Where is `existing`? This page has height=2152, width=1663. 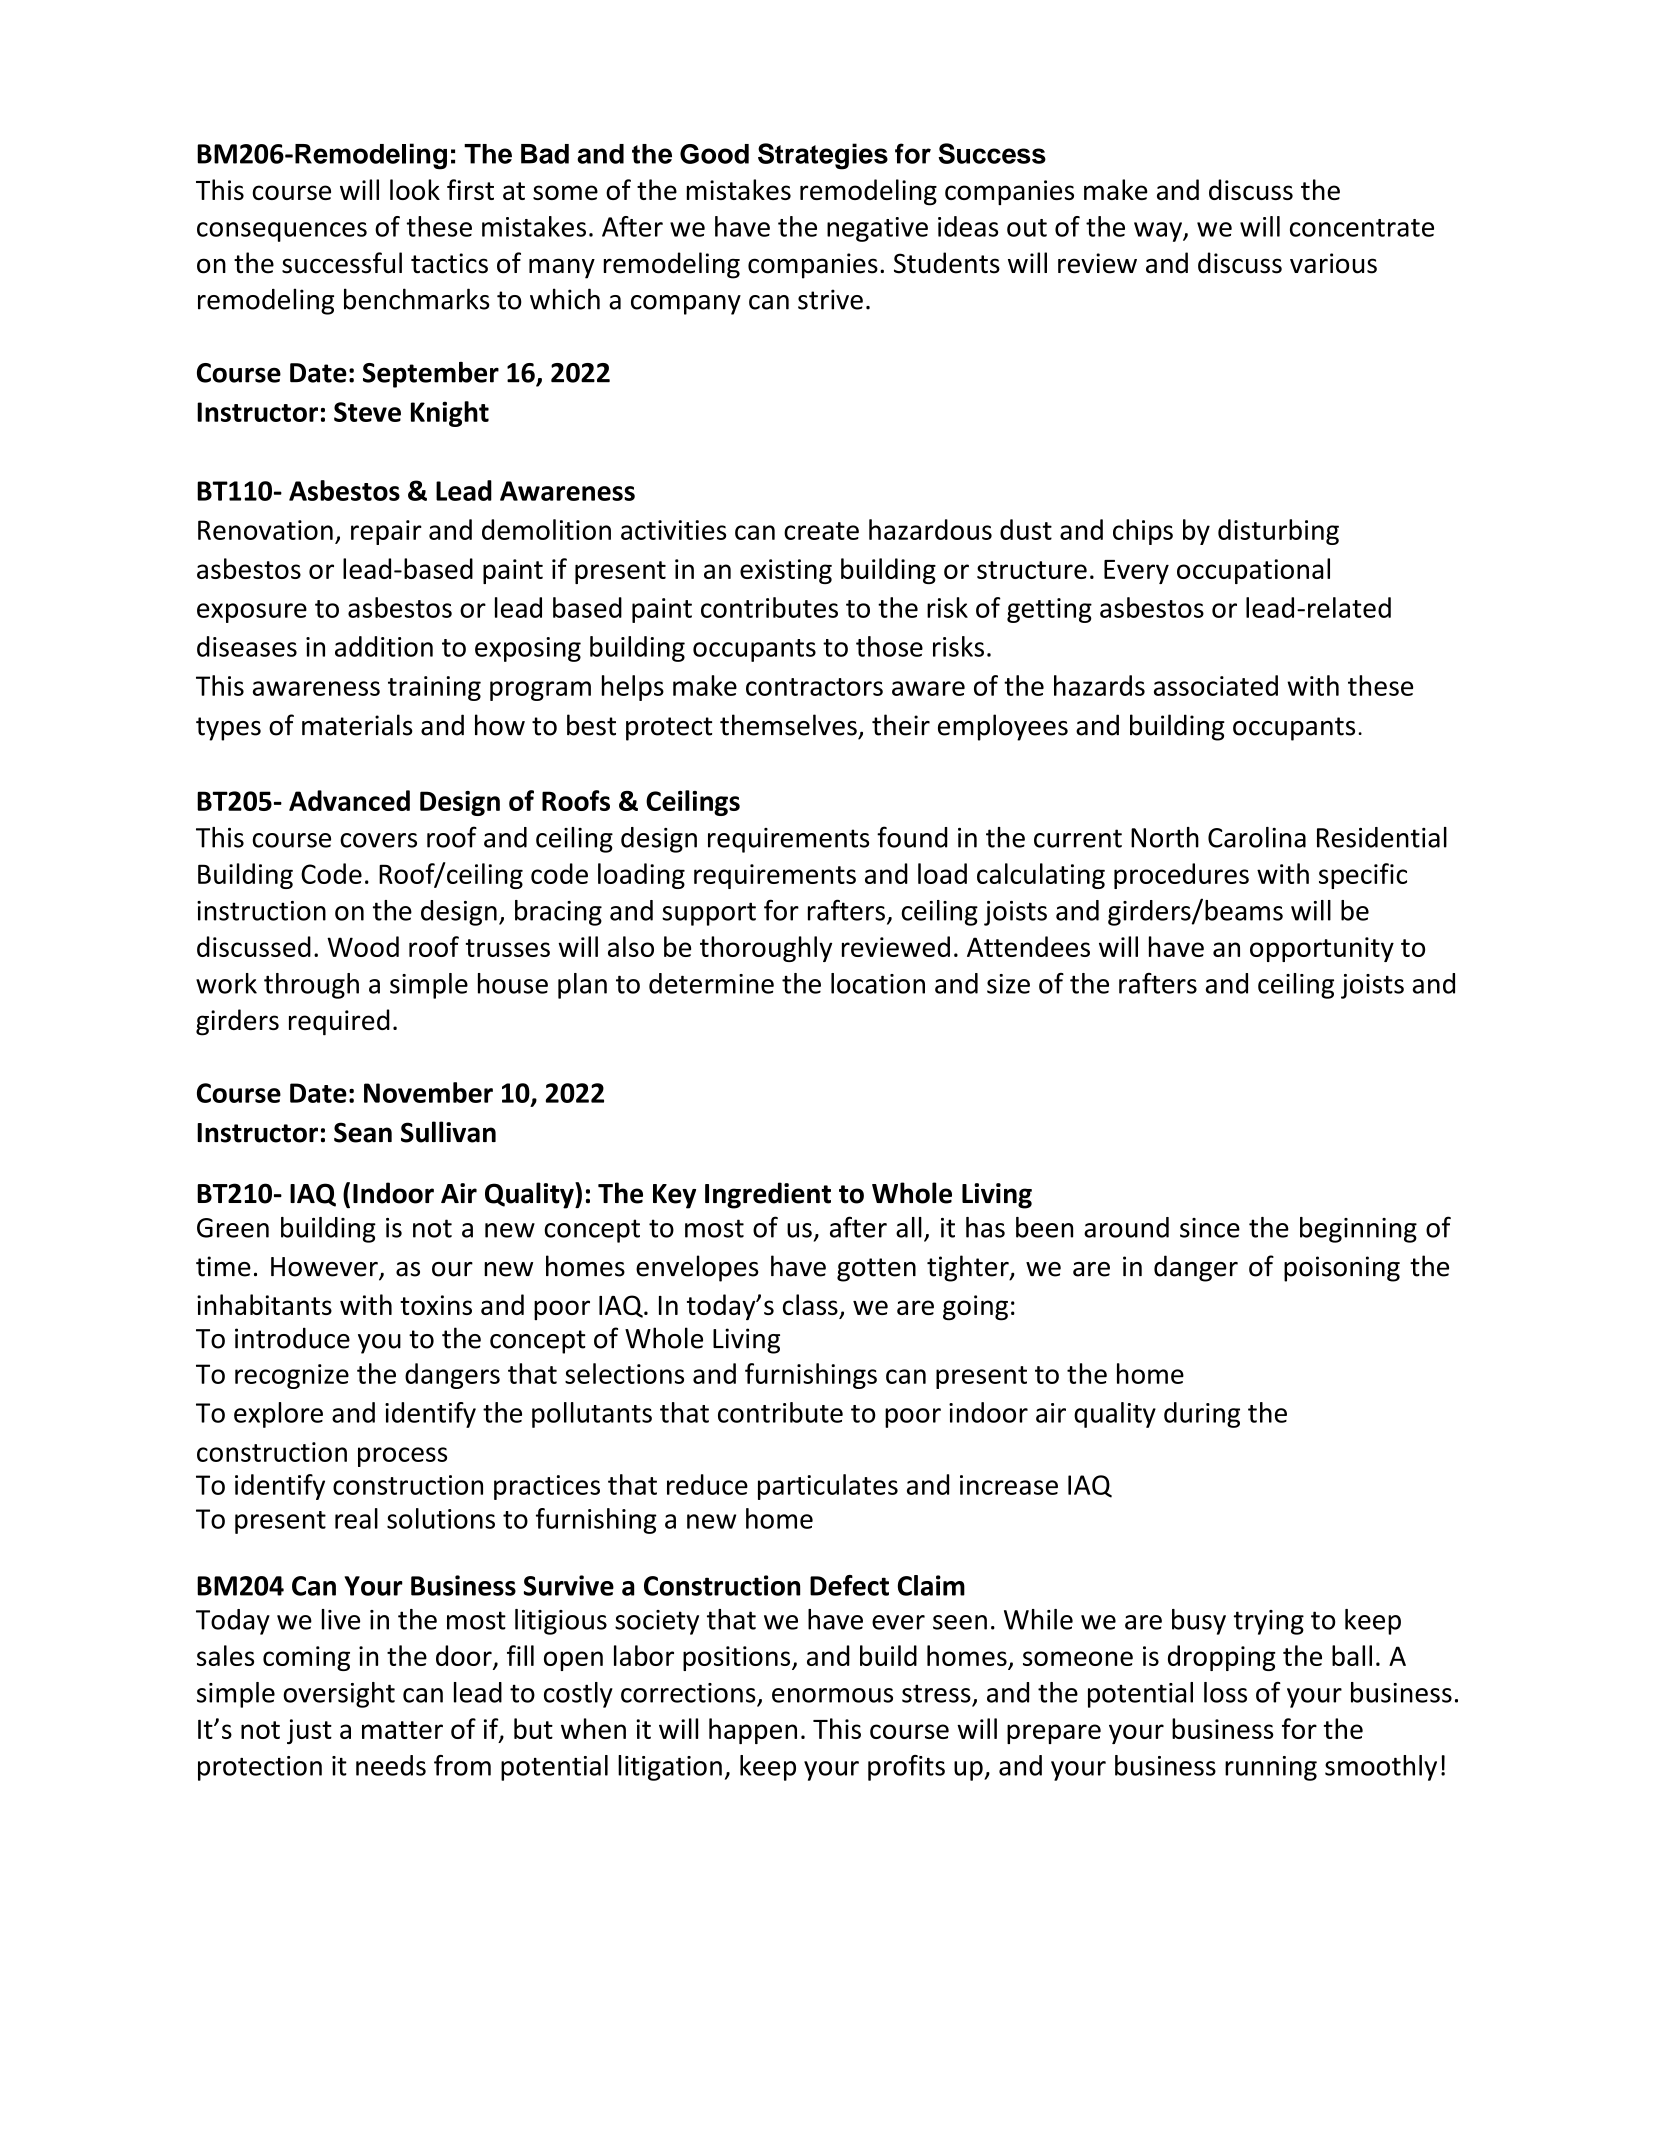 existing is located at coordinates (786, 571).
